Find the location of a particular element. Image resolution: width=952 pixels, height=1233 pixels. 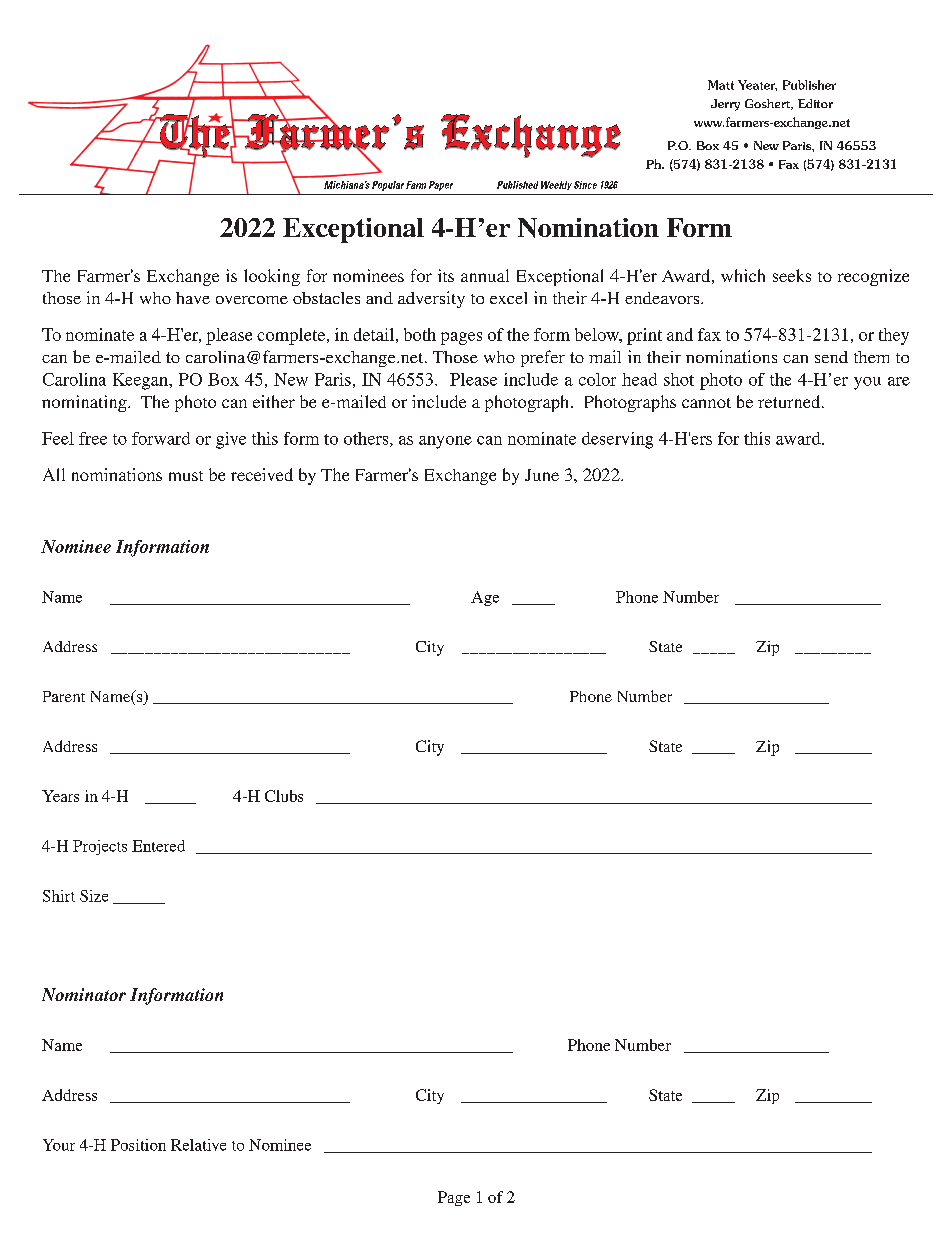

Parent is located at coordinates (64, 696).
